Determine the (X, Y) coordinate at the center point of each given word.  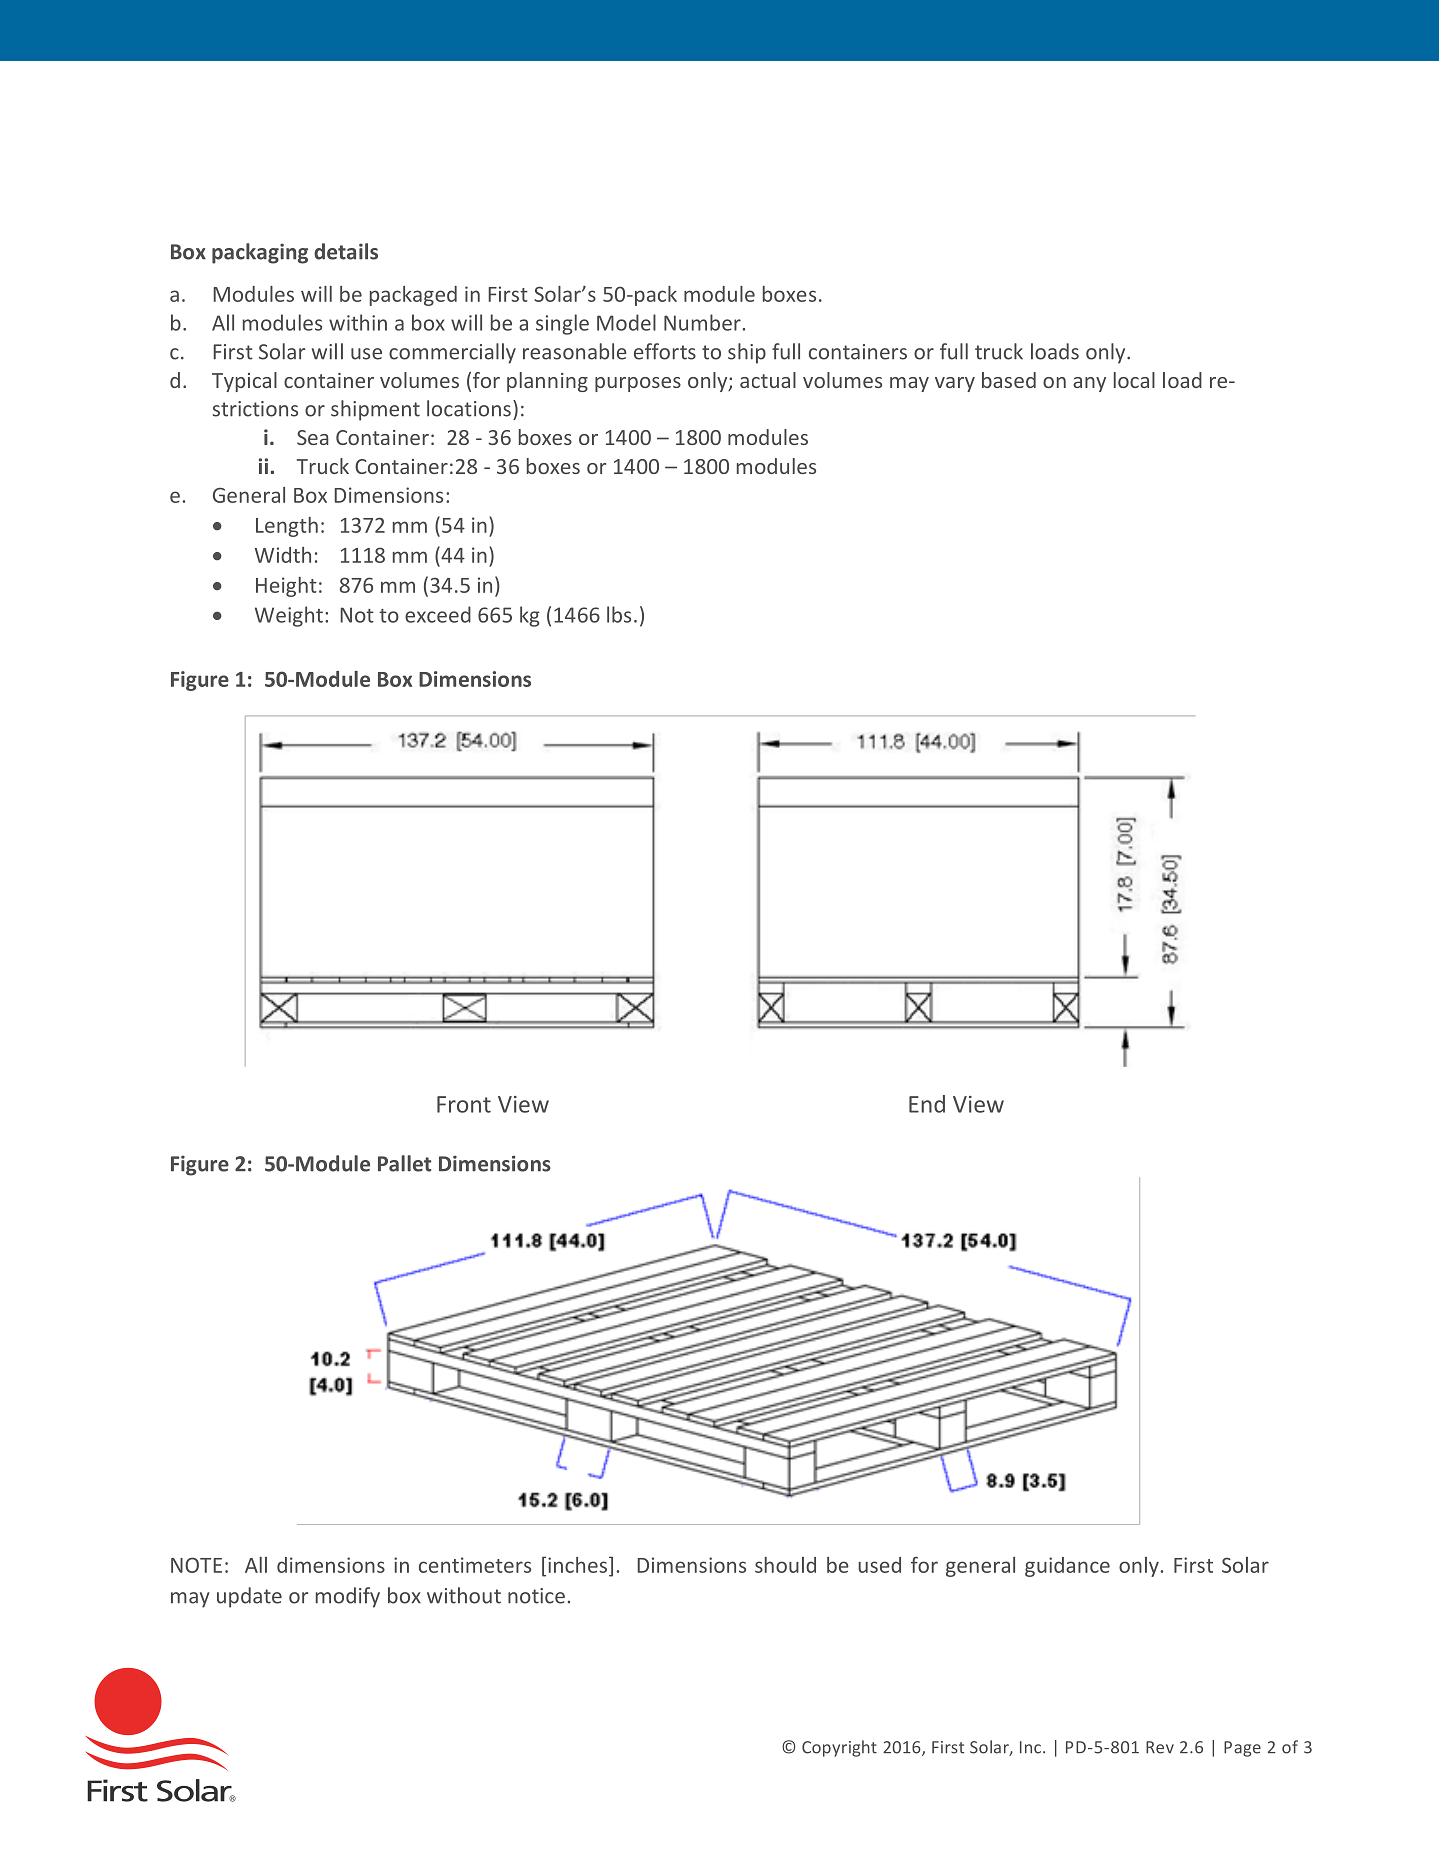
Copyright (839, 1748)
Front (464, 1104)
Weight (289, 616)
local (1134, 380)
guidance (1067, 1567)
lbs (619, 614)
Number (702, 322)
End (927, 1104)
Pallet (404, 1163)
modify (348, 1597)
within (358, 322)
